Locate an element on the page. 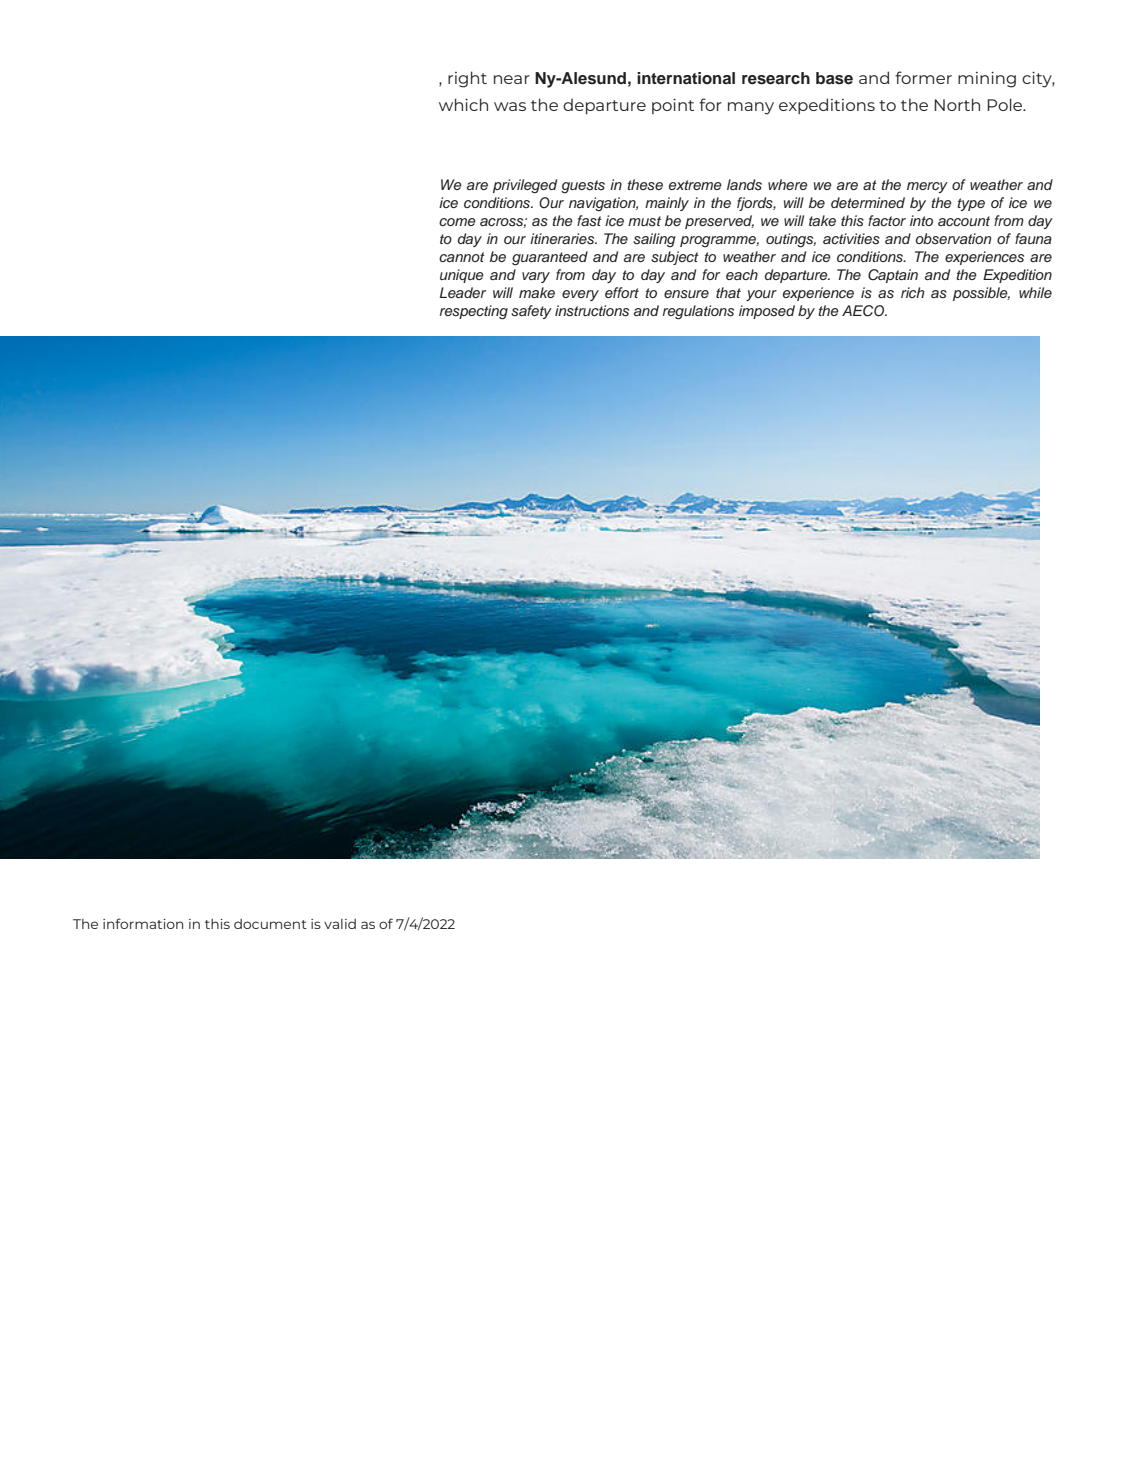  imposed is located at coordinates (767, 312).
